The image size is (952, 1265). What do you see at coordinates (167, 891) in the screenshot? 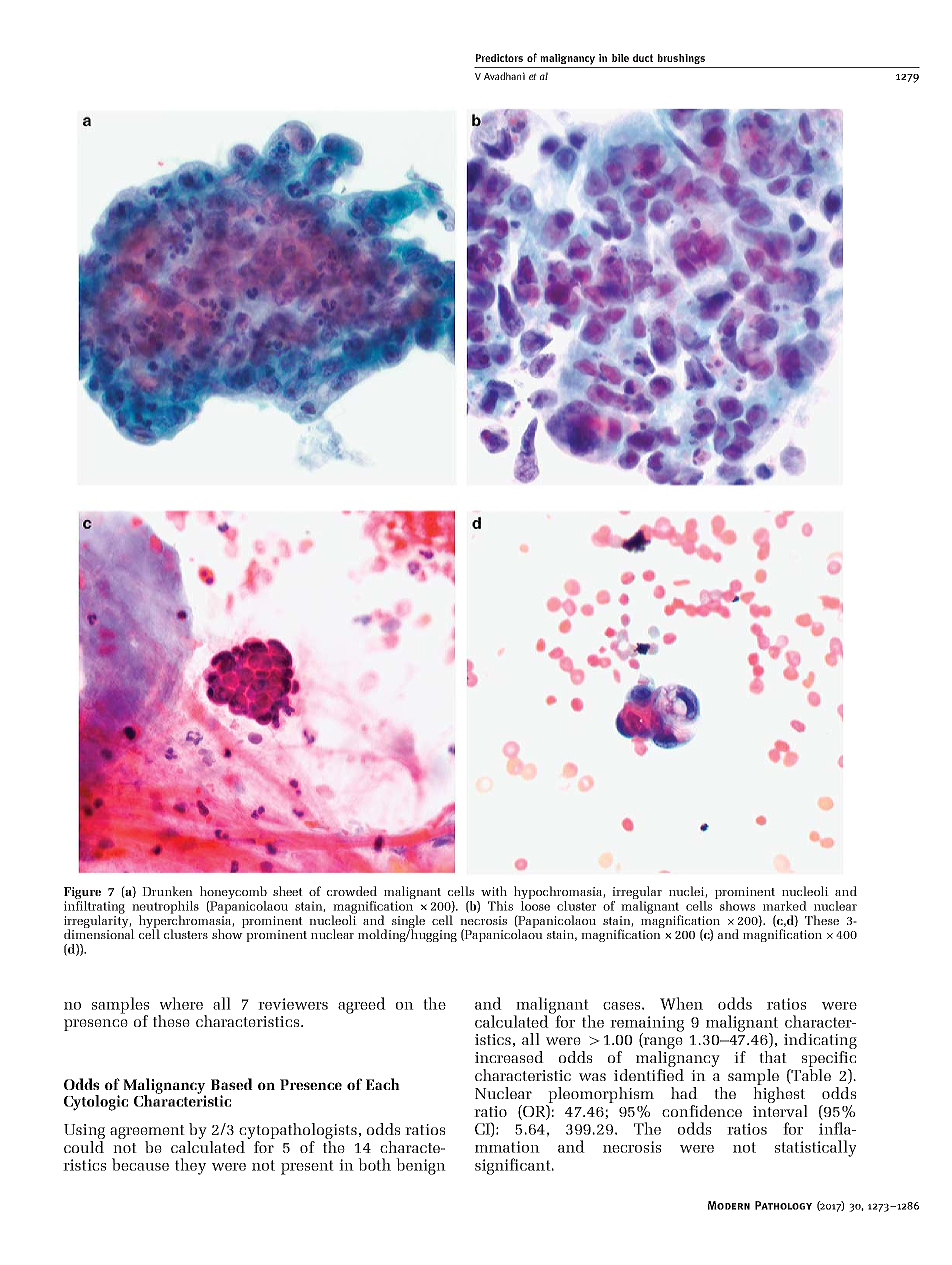
I see `Drunken` at bounding box center [167, 891].
